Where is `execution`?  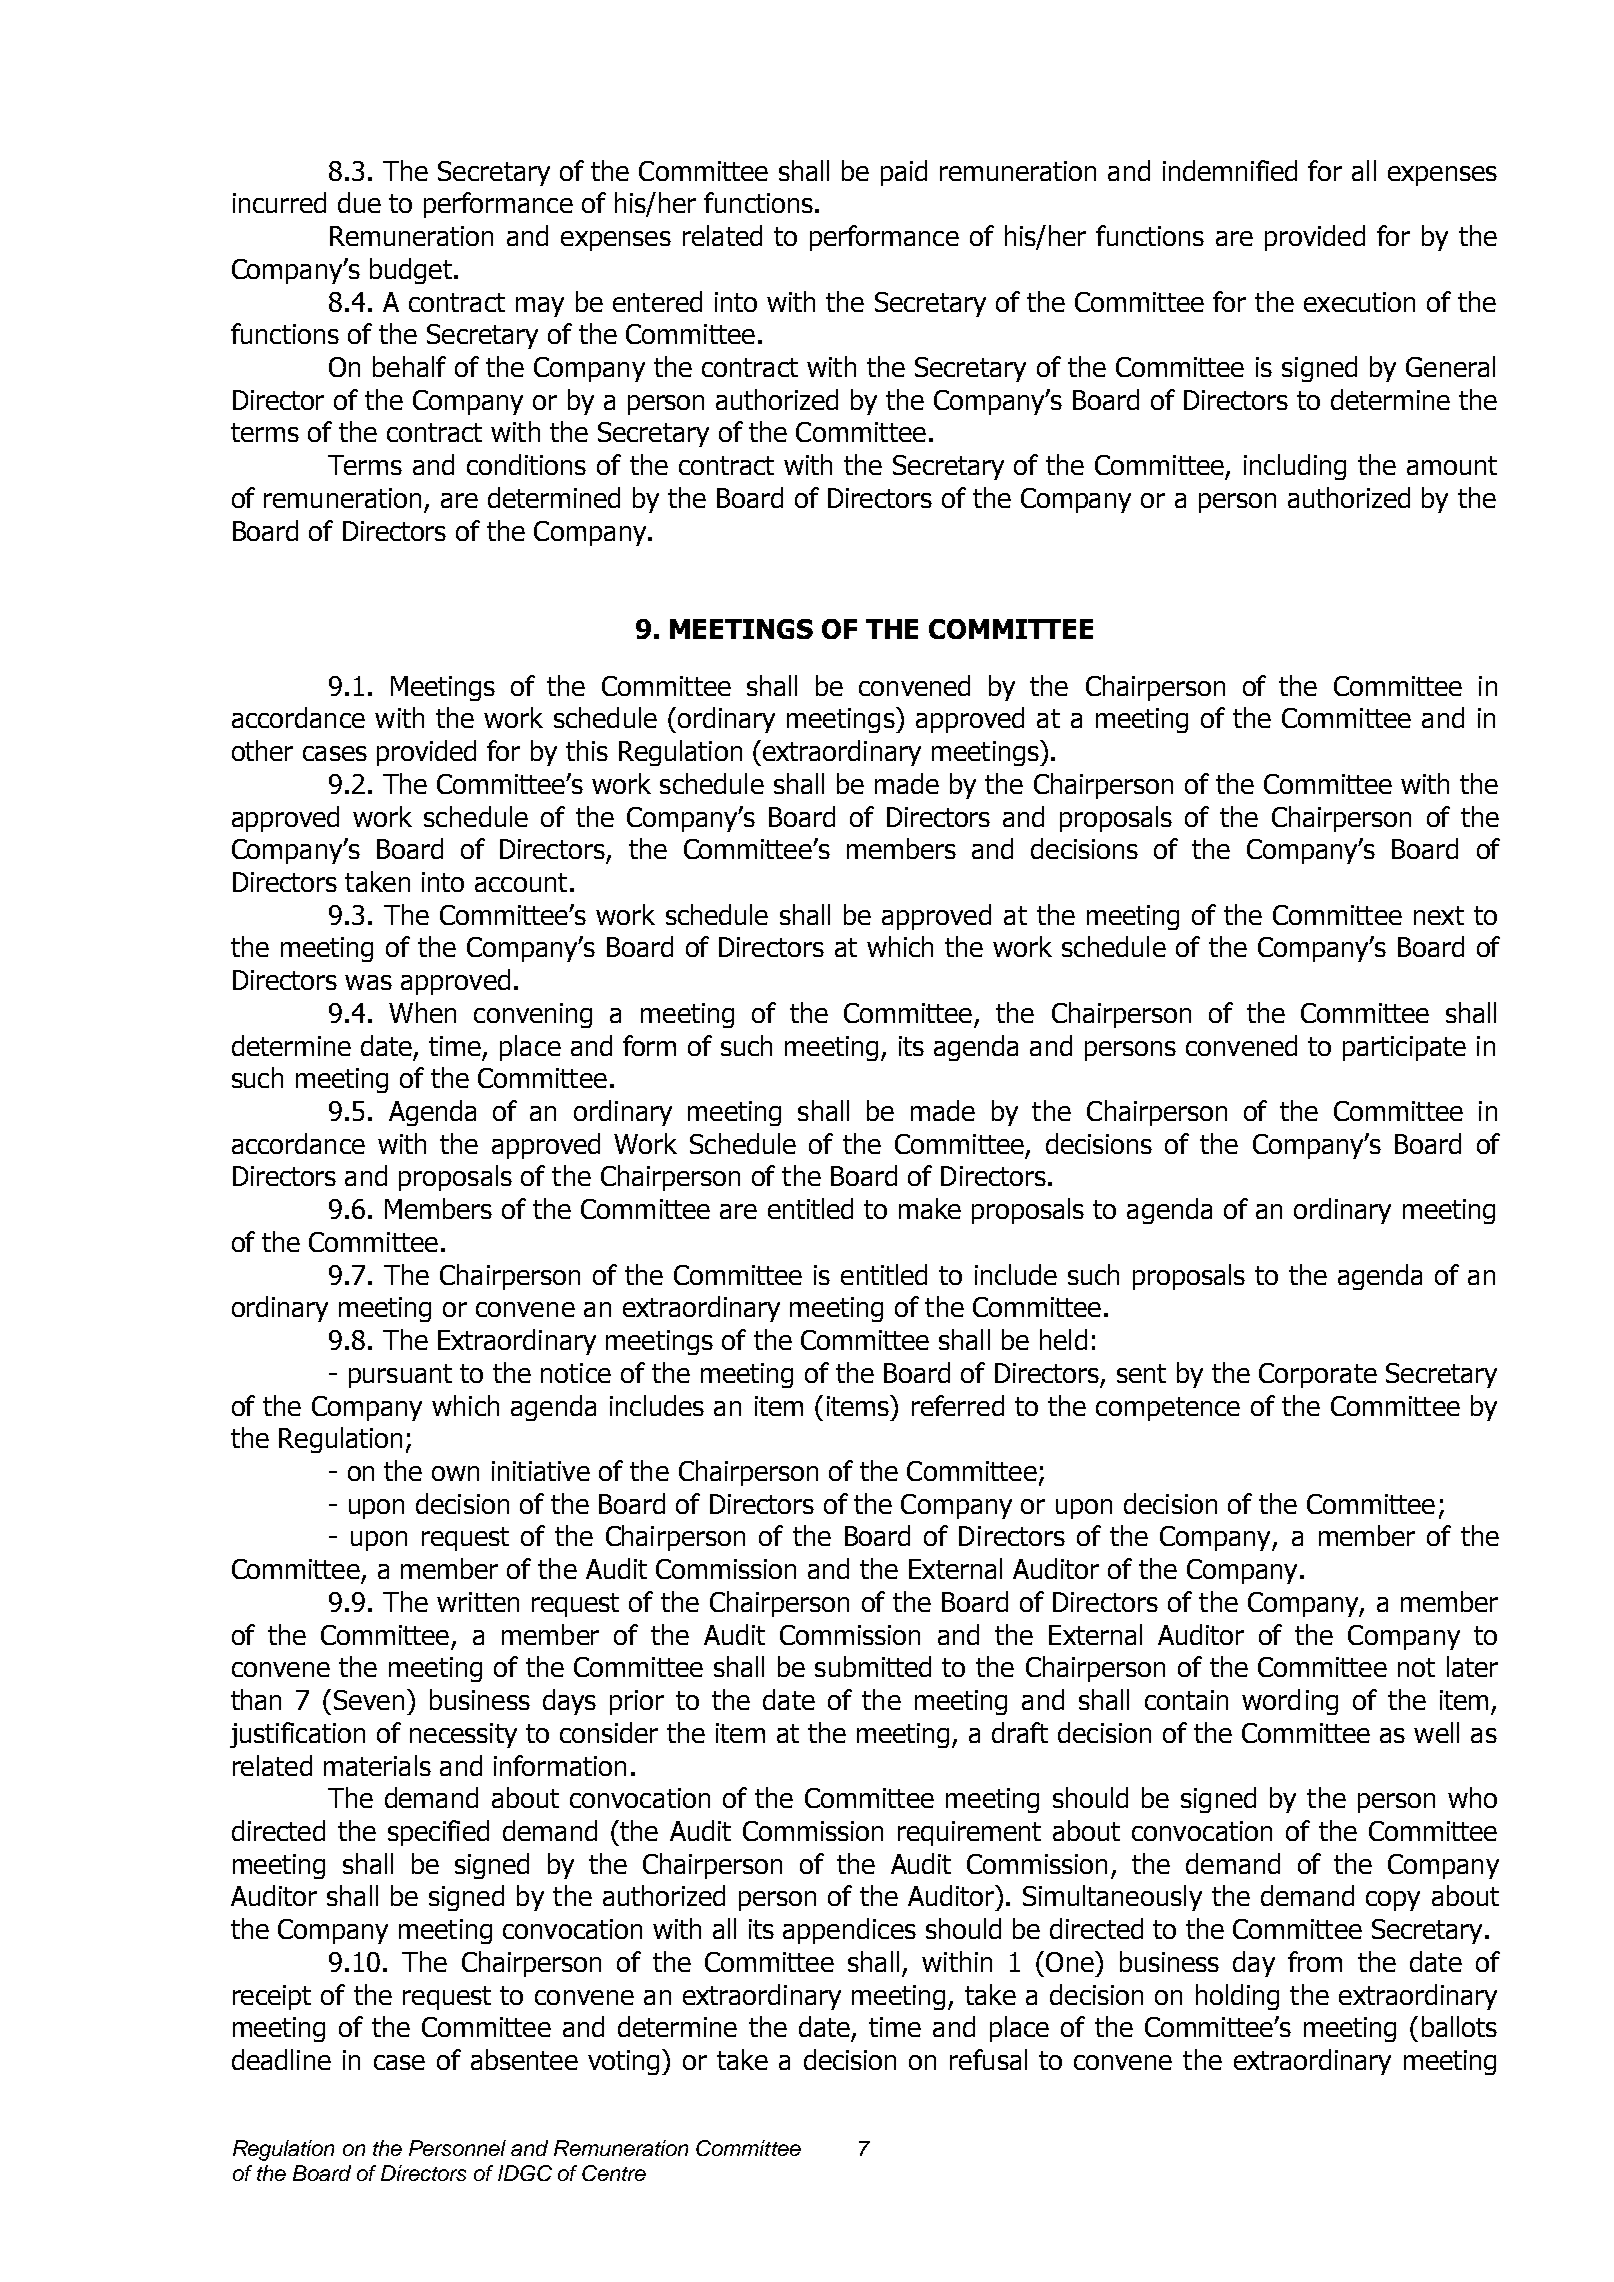
execution is located at coordinates (1359, 302).
